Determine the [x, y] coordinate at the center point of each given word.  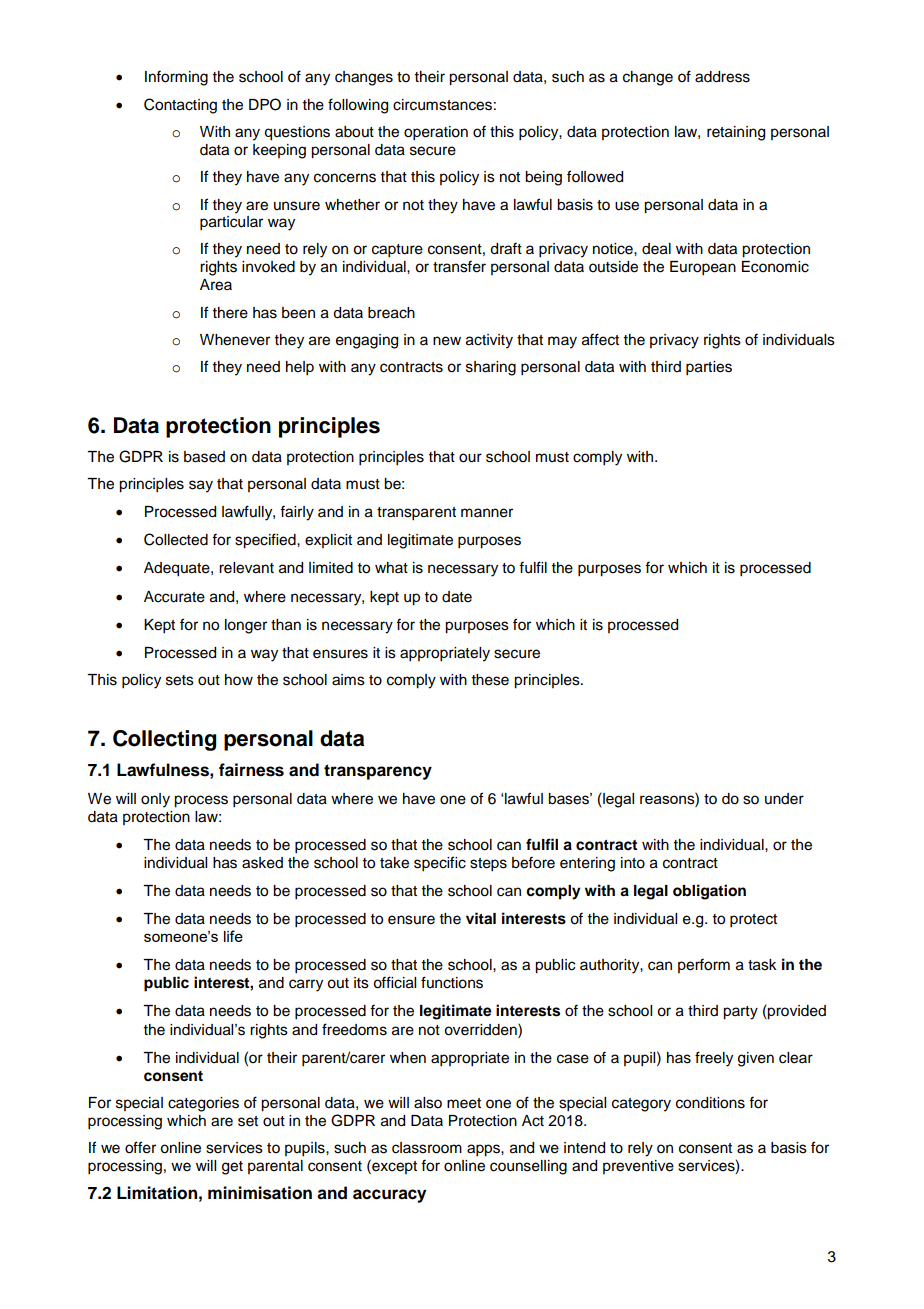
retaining [736, 133]
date [457, 597]
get [232, 1168]
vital [481, 918]
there [230, 313]
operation [436, 133]
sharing [491, 368]
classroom [427, 1148]
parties [709, 368]
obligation [709, 892]
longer [246, 626]
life [233, 936]
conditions [710, 1103]
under [784, 799]
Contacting [180, 106]
